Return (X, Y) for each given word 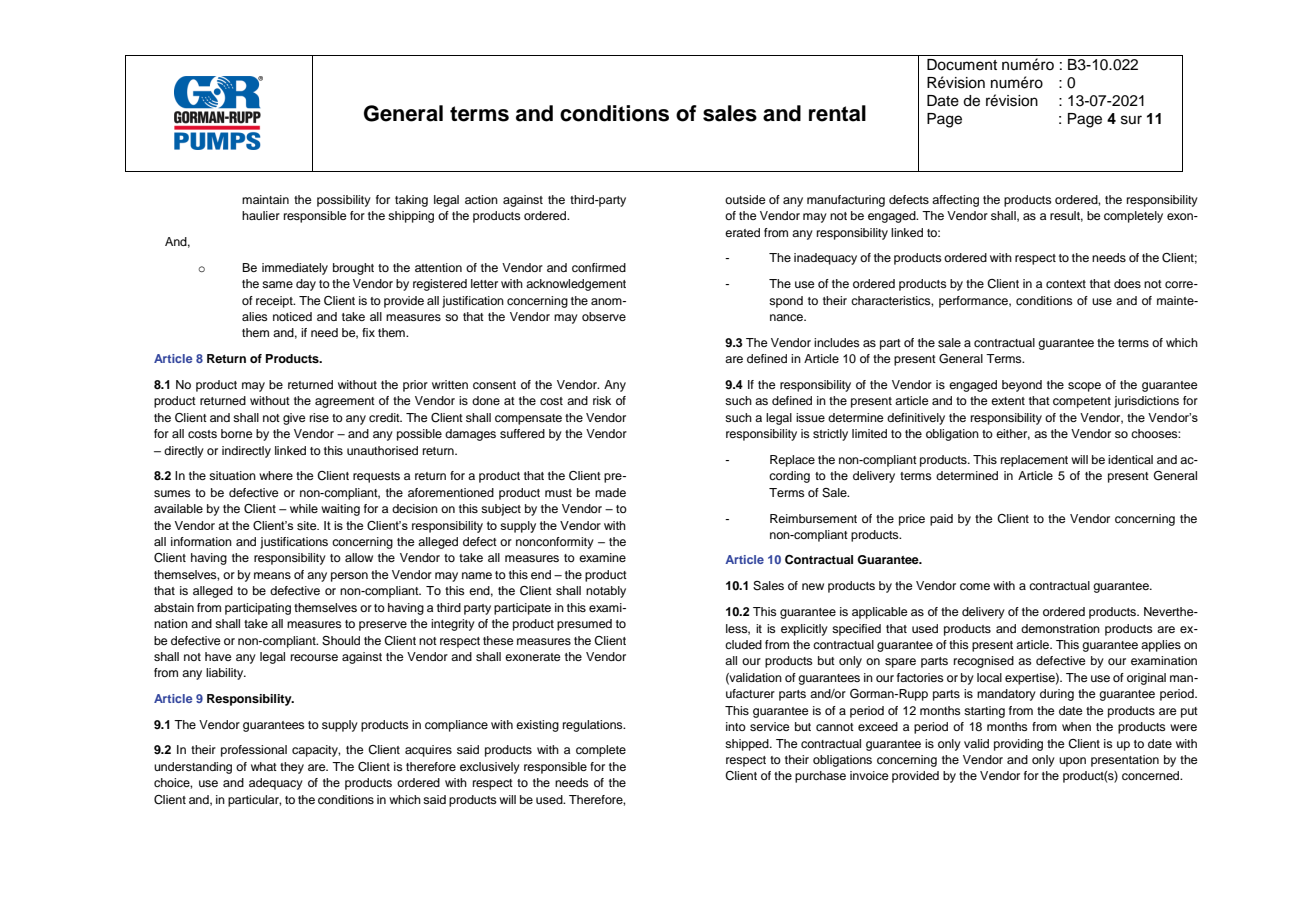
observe (604, 316)
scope (1084, 387)
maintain (265, 199)
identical (1130, 459)
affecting (955, 201)
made (610, 492)
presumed (584, 625)
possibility (344, 201)
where (276, 475)
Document (962, 65)
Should (341, 641)
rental (837, 113)
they (292, 768)
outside (745, 199)
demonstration (1060, 628)
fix (368, 332)
